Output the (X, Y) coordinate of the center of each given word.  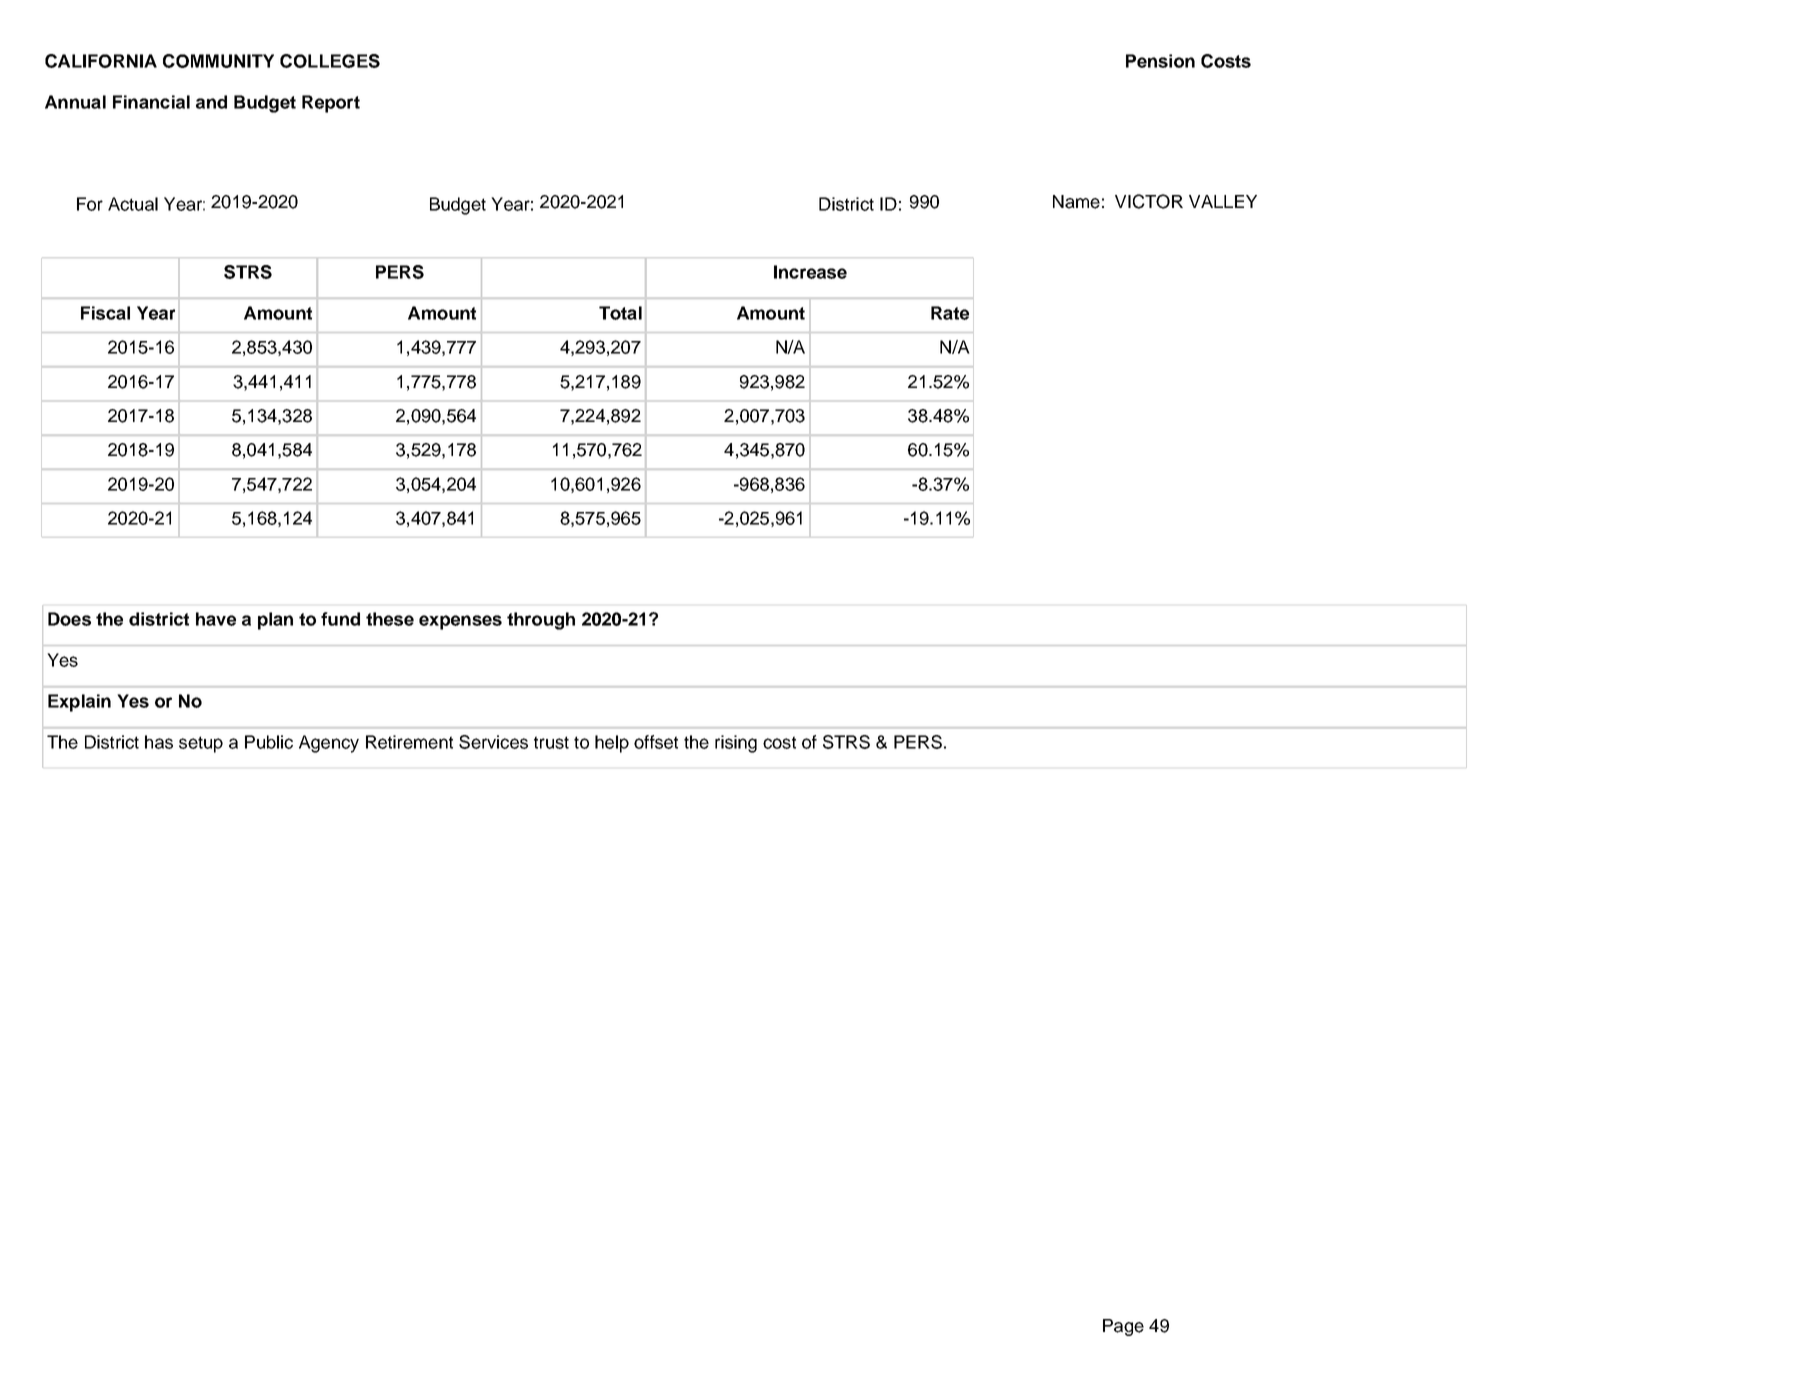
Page (1123, 1327)
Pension (1160, 61)
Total (620, 313)
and (211, 102)
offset (656, 742)
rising (736, 744)
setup (201, 744)
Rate (950, 313)
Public (269, 742)
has (159, 742)
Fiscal (105, 313)
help (612, 744)
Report (331, 104)
